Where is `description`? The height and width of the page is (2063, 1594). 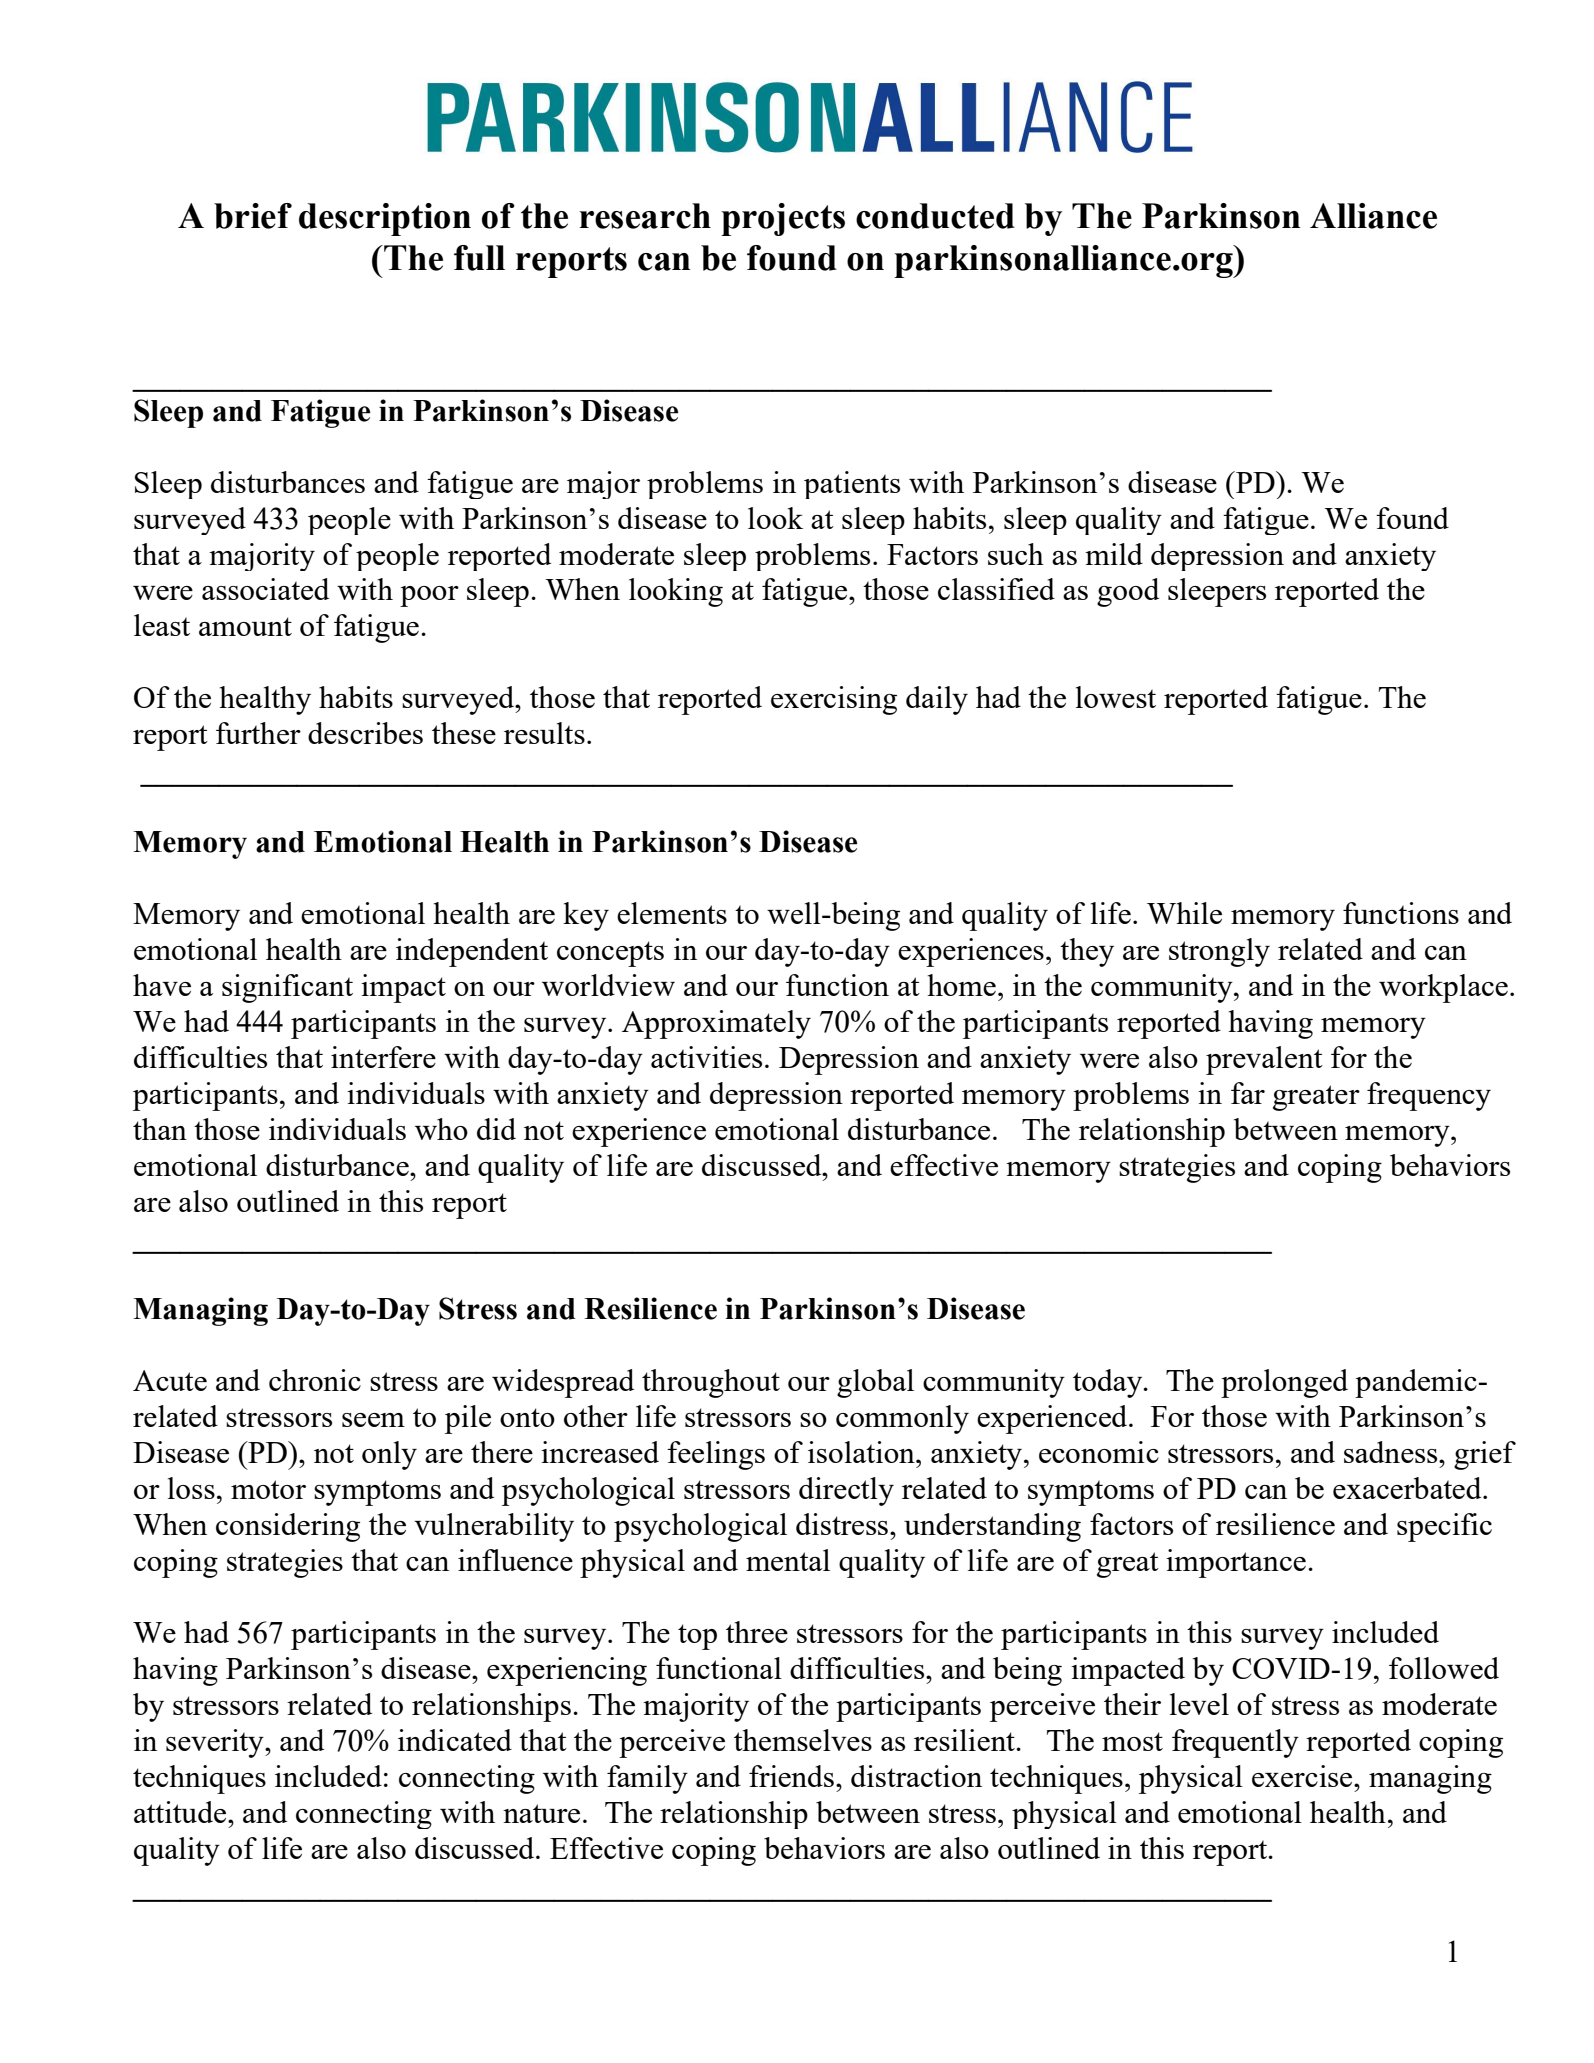 description is located at coordinates (385, 219).
